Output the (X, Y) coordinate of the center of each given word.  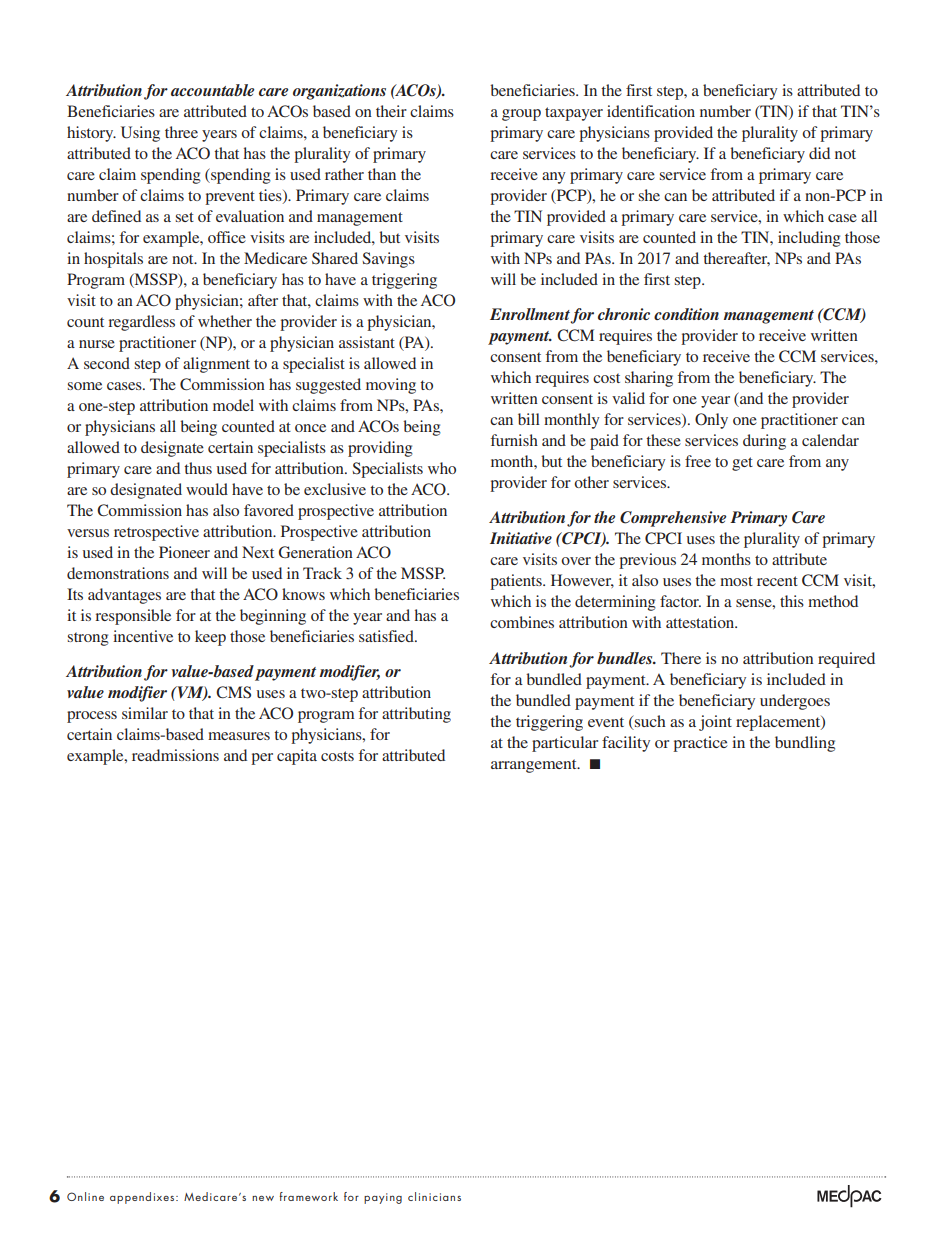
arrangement (535, 766)
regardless (141, 323)
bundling (805, 744)
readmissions (175, 755)
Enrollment (530, 315)
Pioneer (184, 552)
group (521, 115)
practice (700, 744)
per (262, 759)
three (181, 132)
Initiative (521, 538)
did (819, 153)
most (736, 581)
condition (686, 314)
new (263, 1198)
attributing (416, 715)
